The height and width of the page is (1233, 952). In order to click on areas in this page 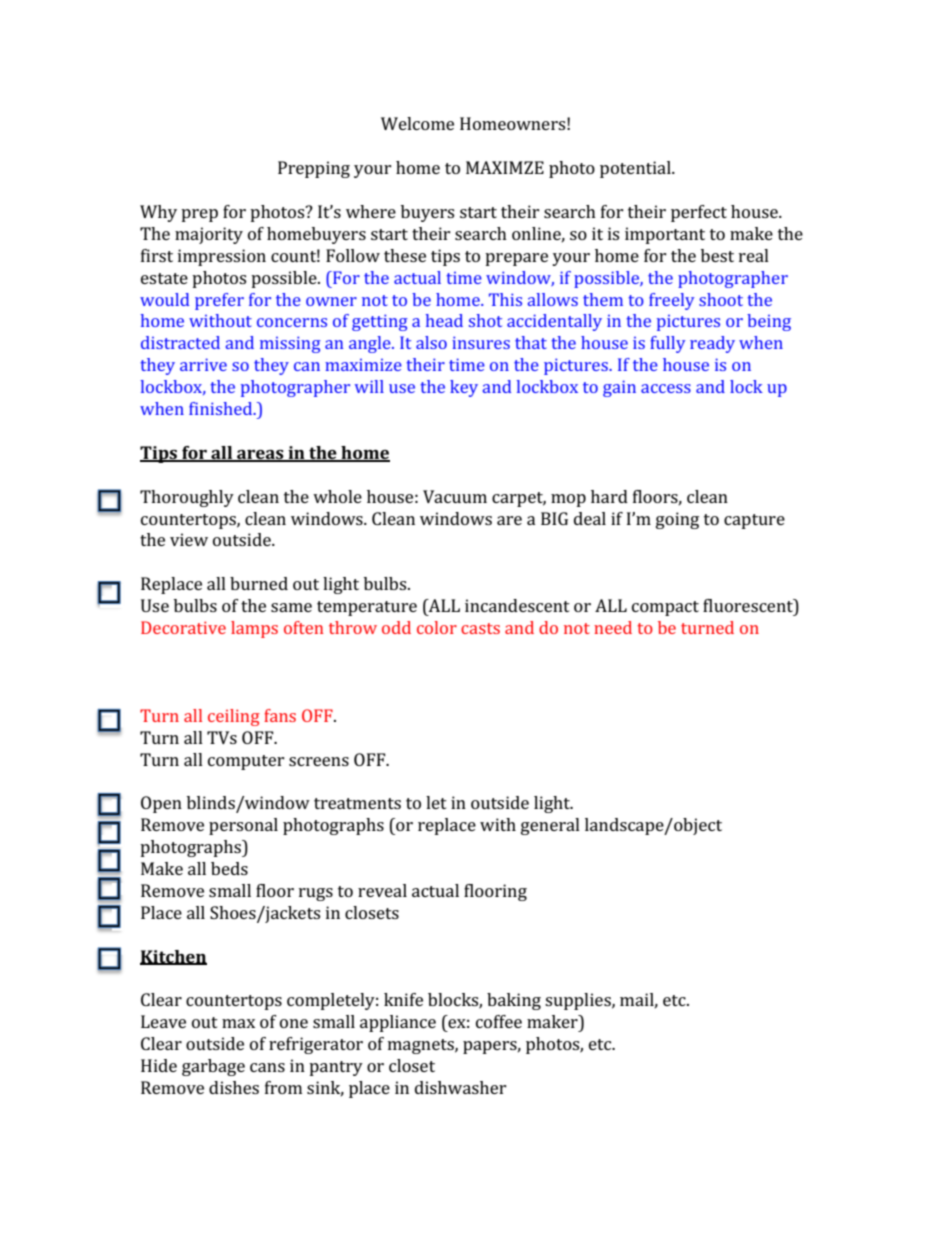, I will do `click(260, 455)`.
